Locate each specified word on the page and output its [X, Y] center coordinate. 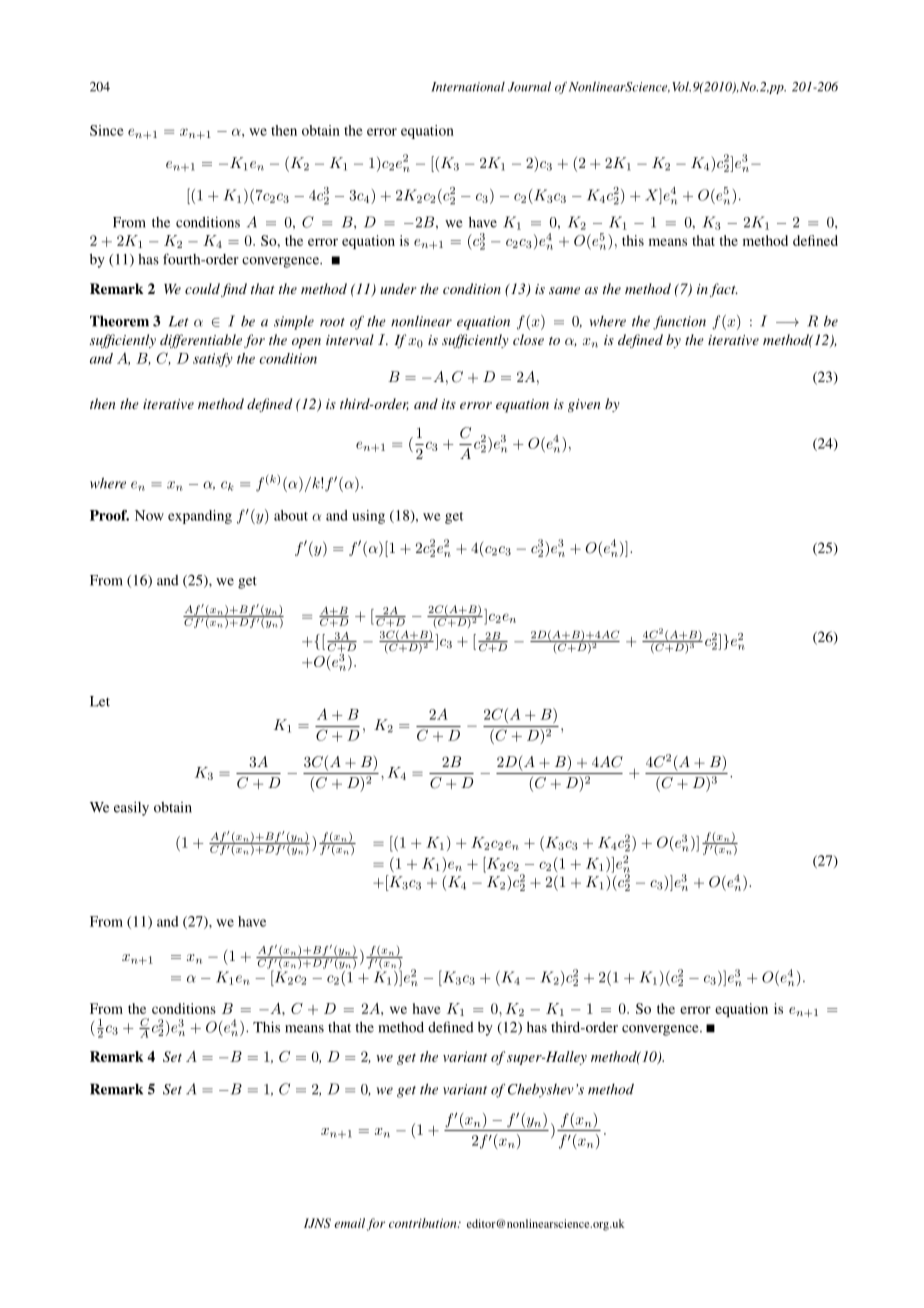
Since [107, 130]
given [584, 405]
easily [131, 809]
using [368, 517]
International [468, 87]
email [349, 1223]
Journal [529, 87]
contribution [424, 1223]
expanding [200, 517]
